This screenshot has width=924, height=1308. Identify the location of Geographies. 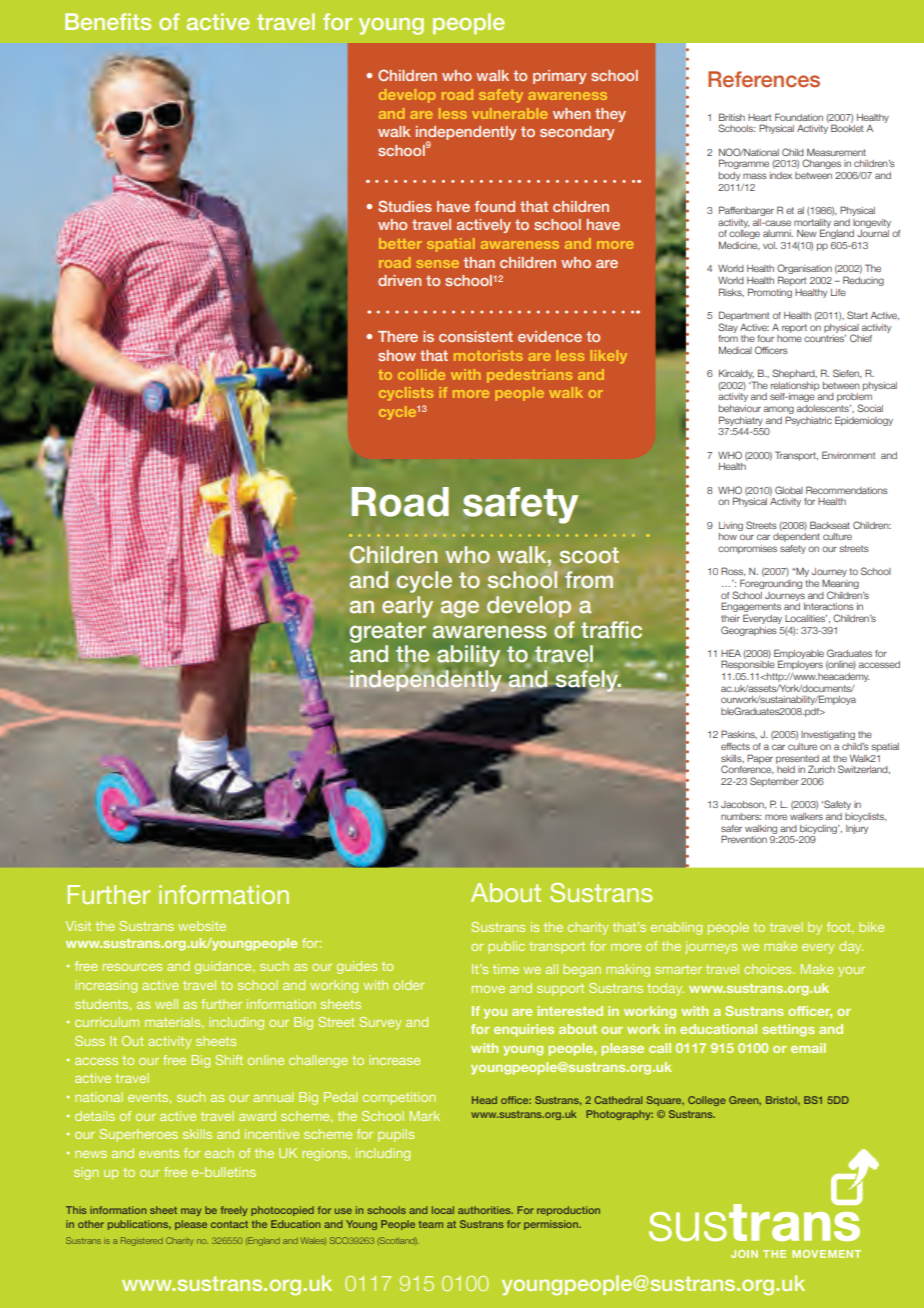
(749, 631).
